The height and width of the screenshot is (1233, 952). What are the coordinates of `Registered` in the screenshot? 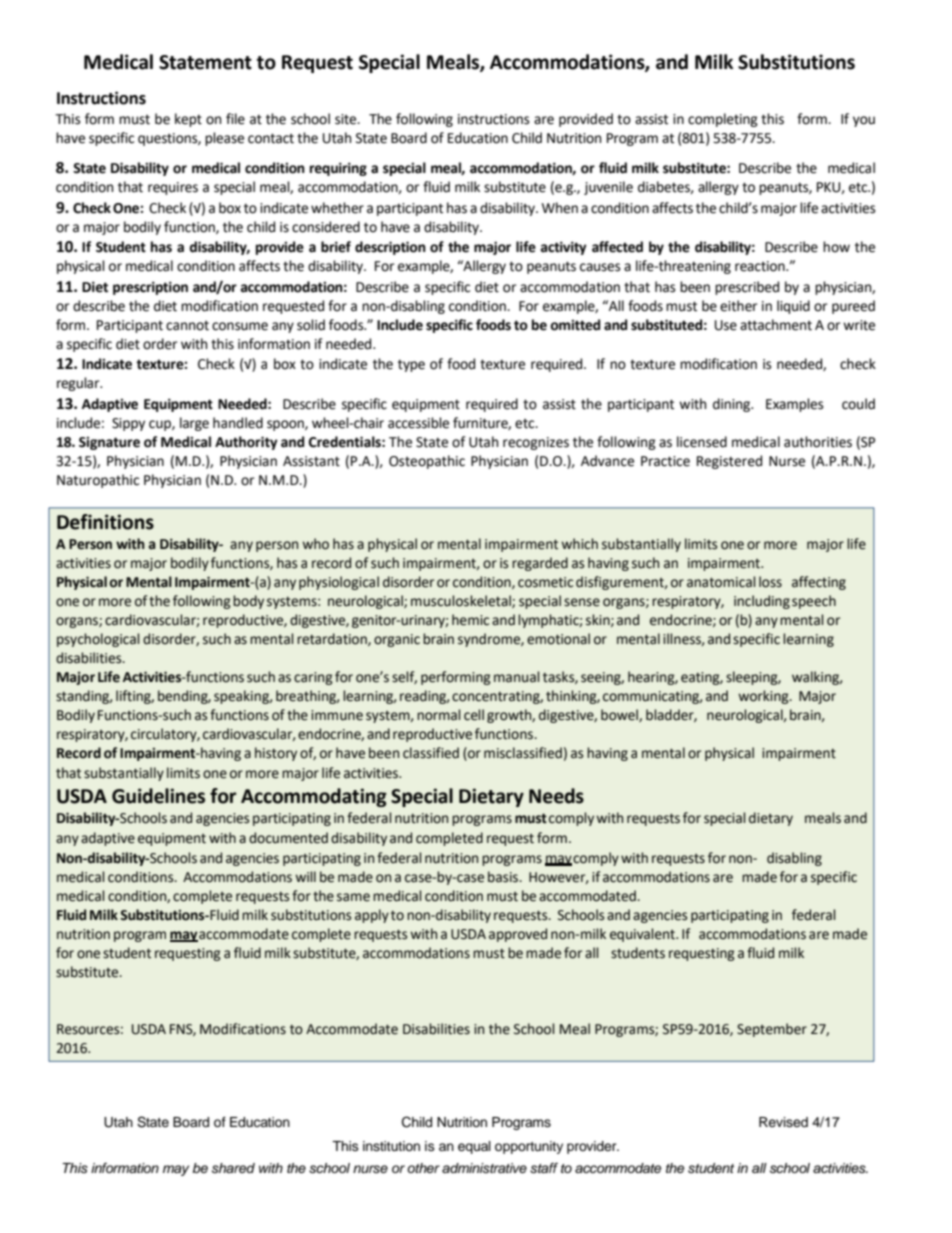 It's located at (729, 462).
